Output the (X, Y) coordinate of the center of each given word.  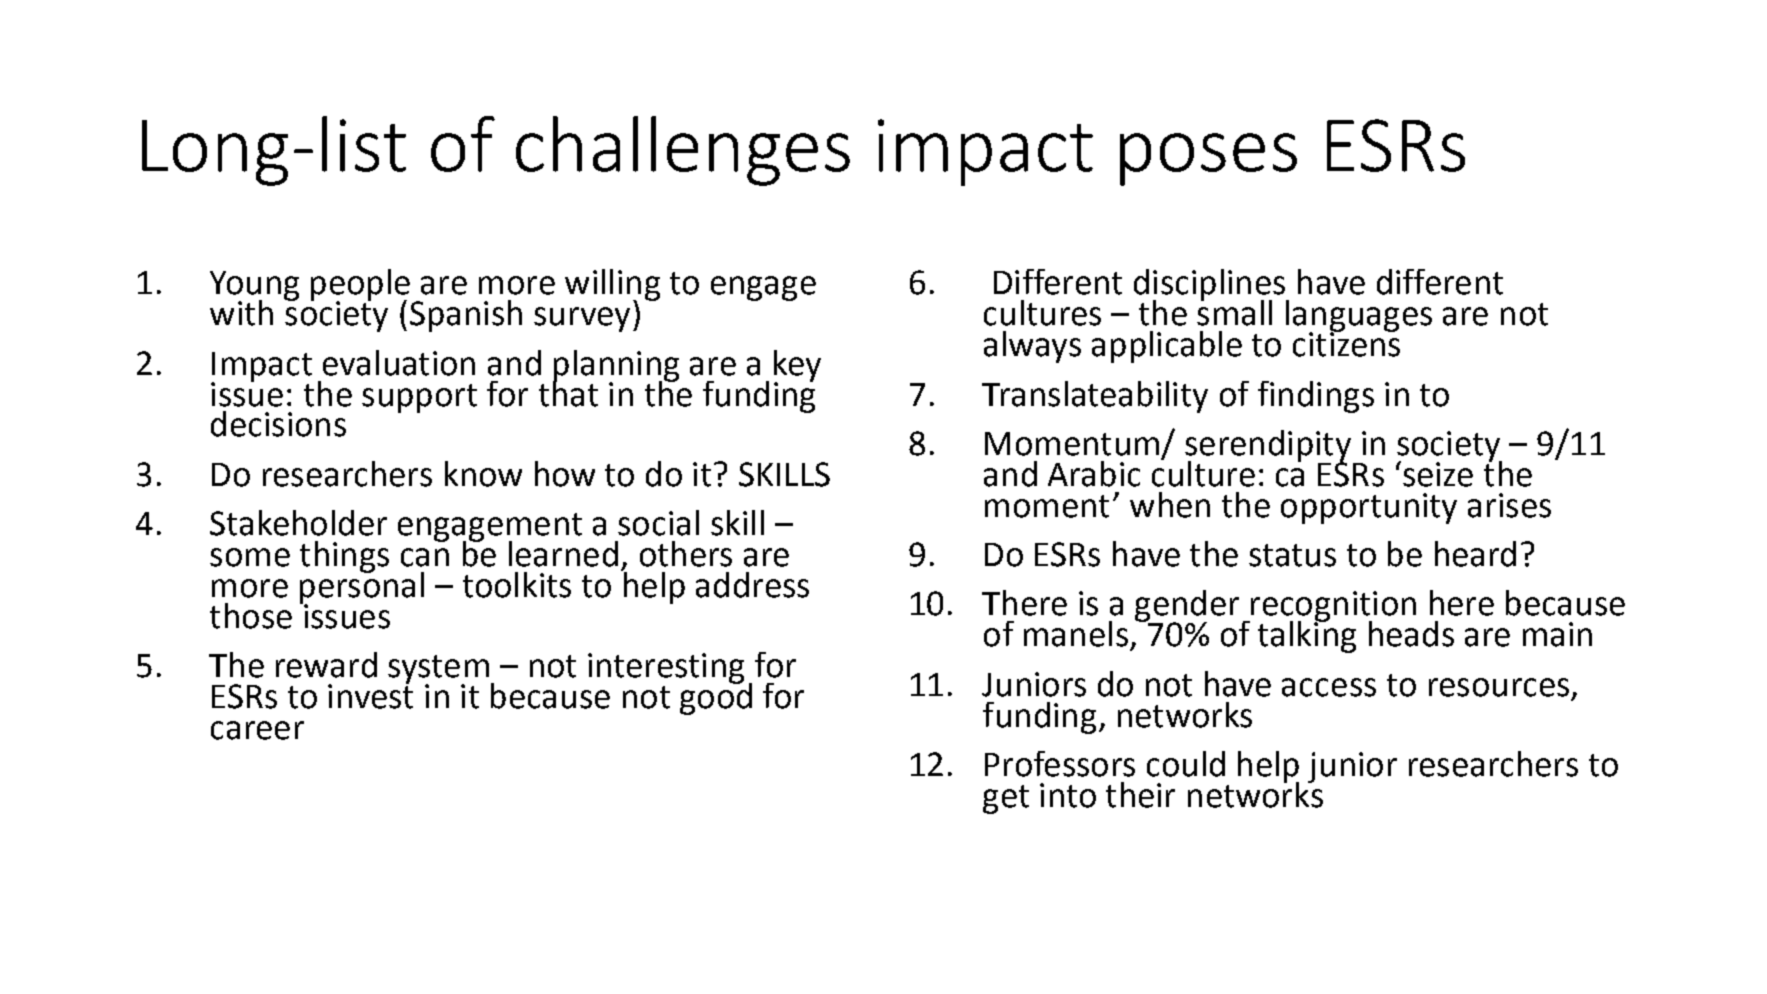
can (425, 557)
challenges (683, 151)
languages (1359, 317)
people (360, 286)
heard (1475, 554)
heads (1411, 634)
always (1032, 347)
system (438, 670)
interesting (666, 668)
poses (1208, 159)
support (419, 398)
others (686, 554)
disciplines (1211, 286)
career (257, 730)
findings (1316, 397)
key (797, 367)
